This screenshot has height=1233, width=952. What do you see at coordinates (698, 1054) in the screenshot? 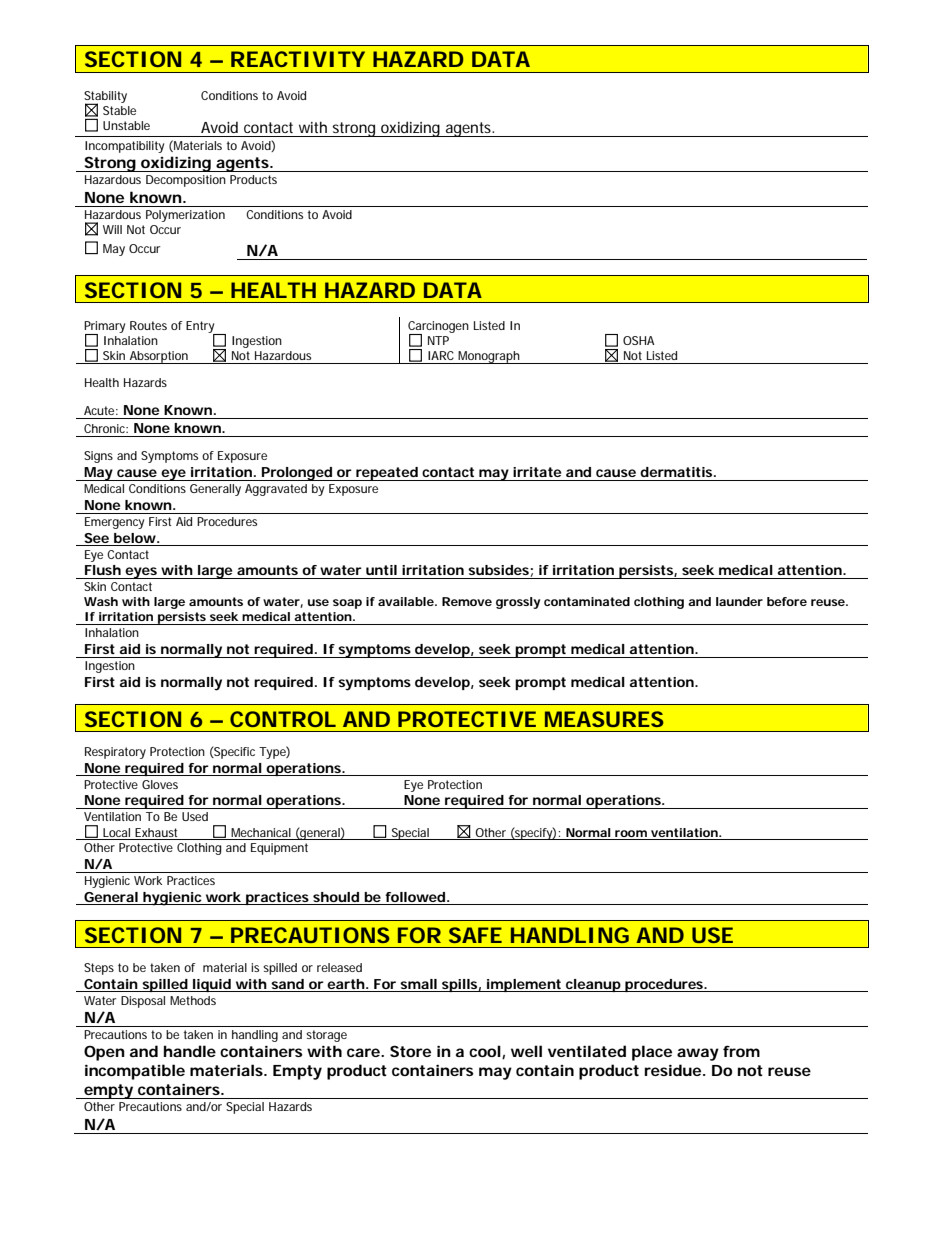
I see `away` at bounding box center [698, 1054].
